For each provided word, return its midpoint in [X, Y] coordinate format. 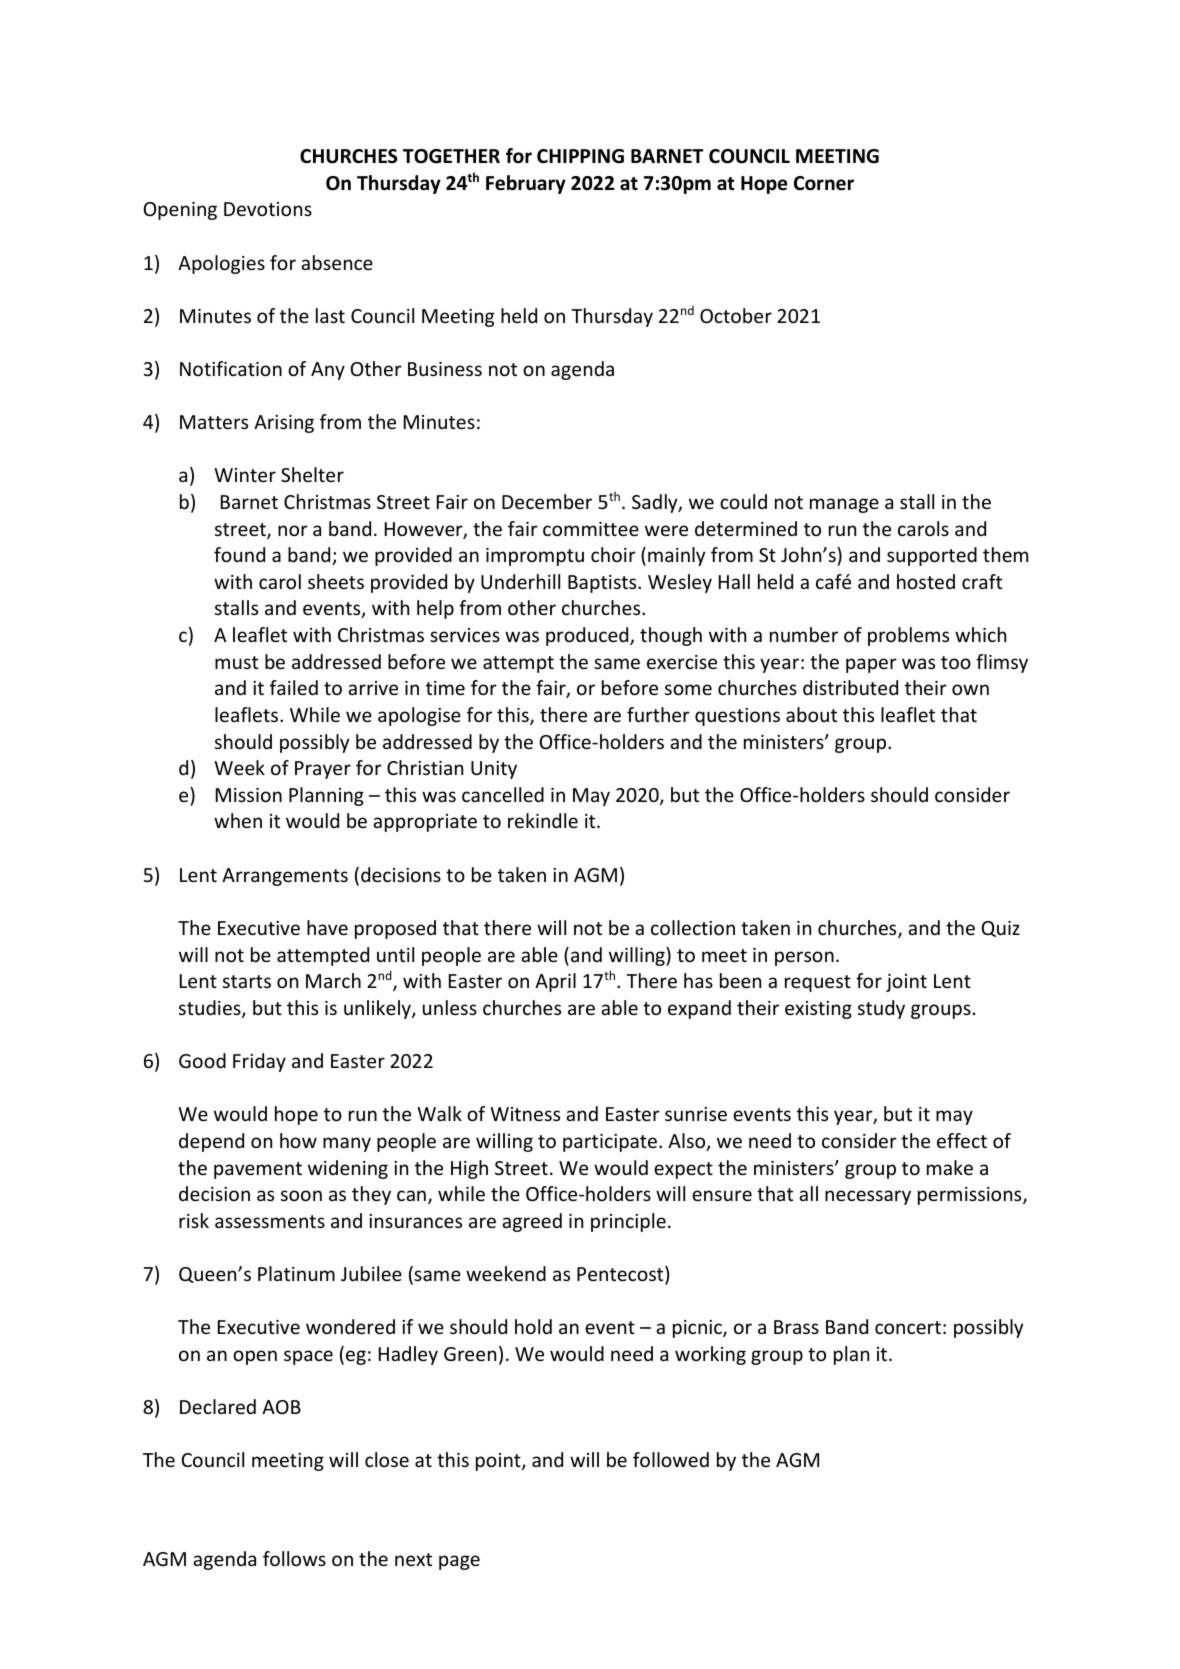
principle [628, 1222]
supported [932, 556]
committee [591, 529]
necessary [868, 1197]
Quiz [1001, 929]
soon [301, 1195]
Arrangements [285, 877]
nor [293, 530]
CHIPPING [580, 156]
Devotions [268, 209]
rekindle [543, 820]
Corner [824, 183]
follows [294, 1558]
